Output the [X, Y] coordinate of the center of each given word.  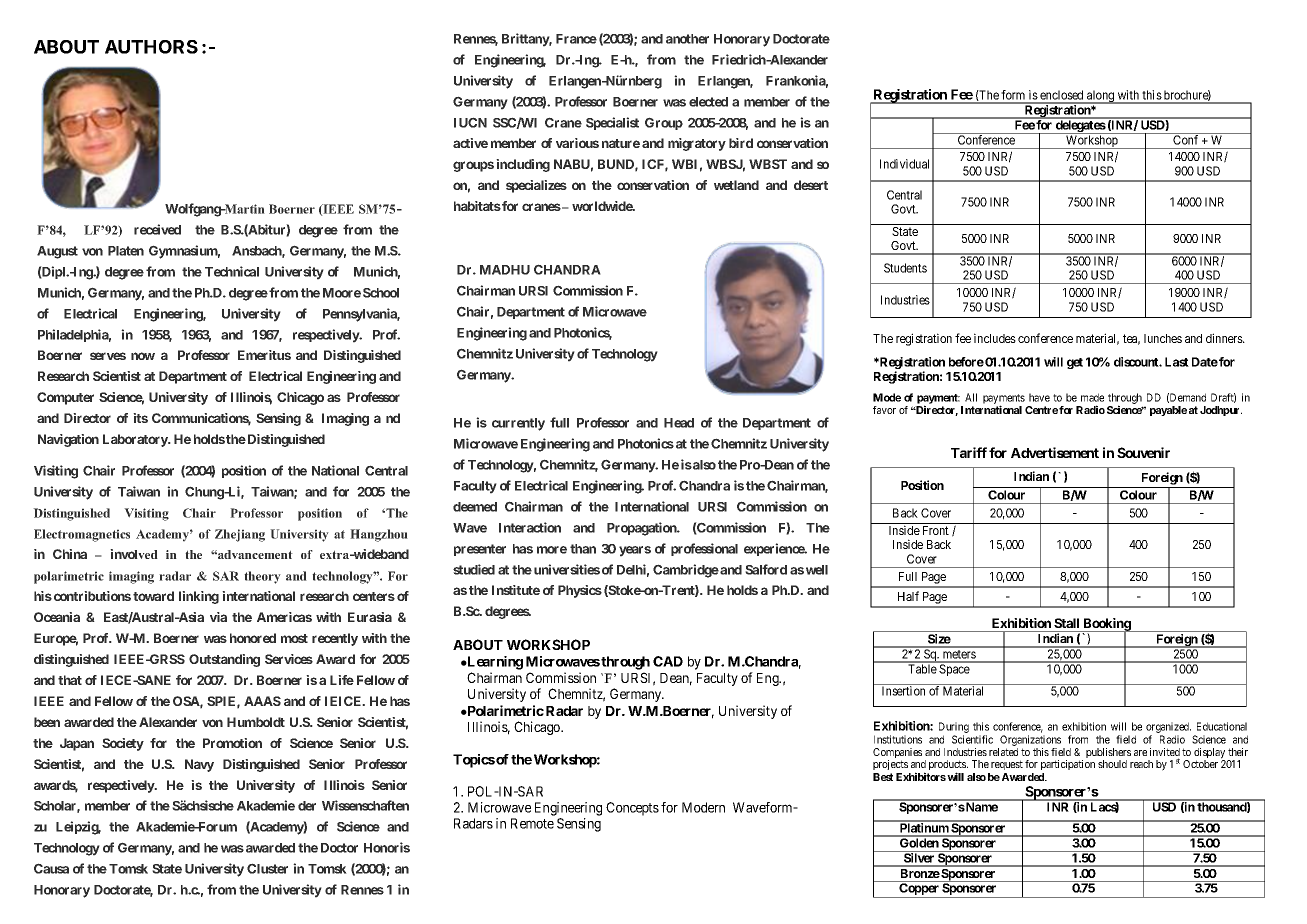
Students [905, 268]
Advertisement [1055, 452]
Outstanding [224, 660]
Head [679, 423]
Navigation [68, 440]
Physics [580, 591]
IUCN [470, 122]
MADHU [505, 270]
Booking [1107, 626]
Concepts [632, 809]
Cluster [267, 868]
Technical [232, 271]
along [1101, 97]
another [687, 39]
